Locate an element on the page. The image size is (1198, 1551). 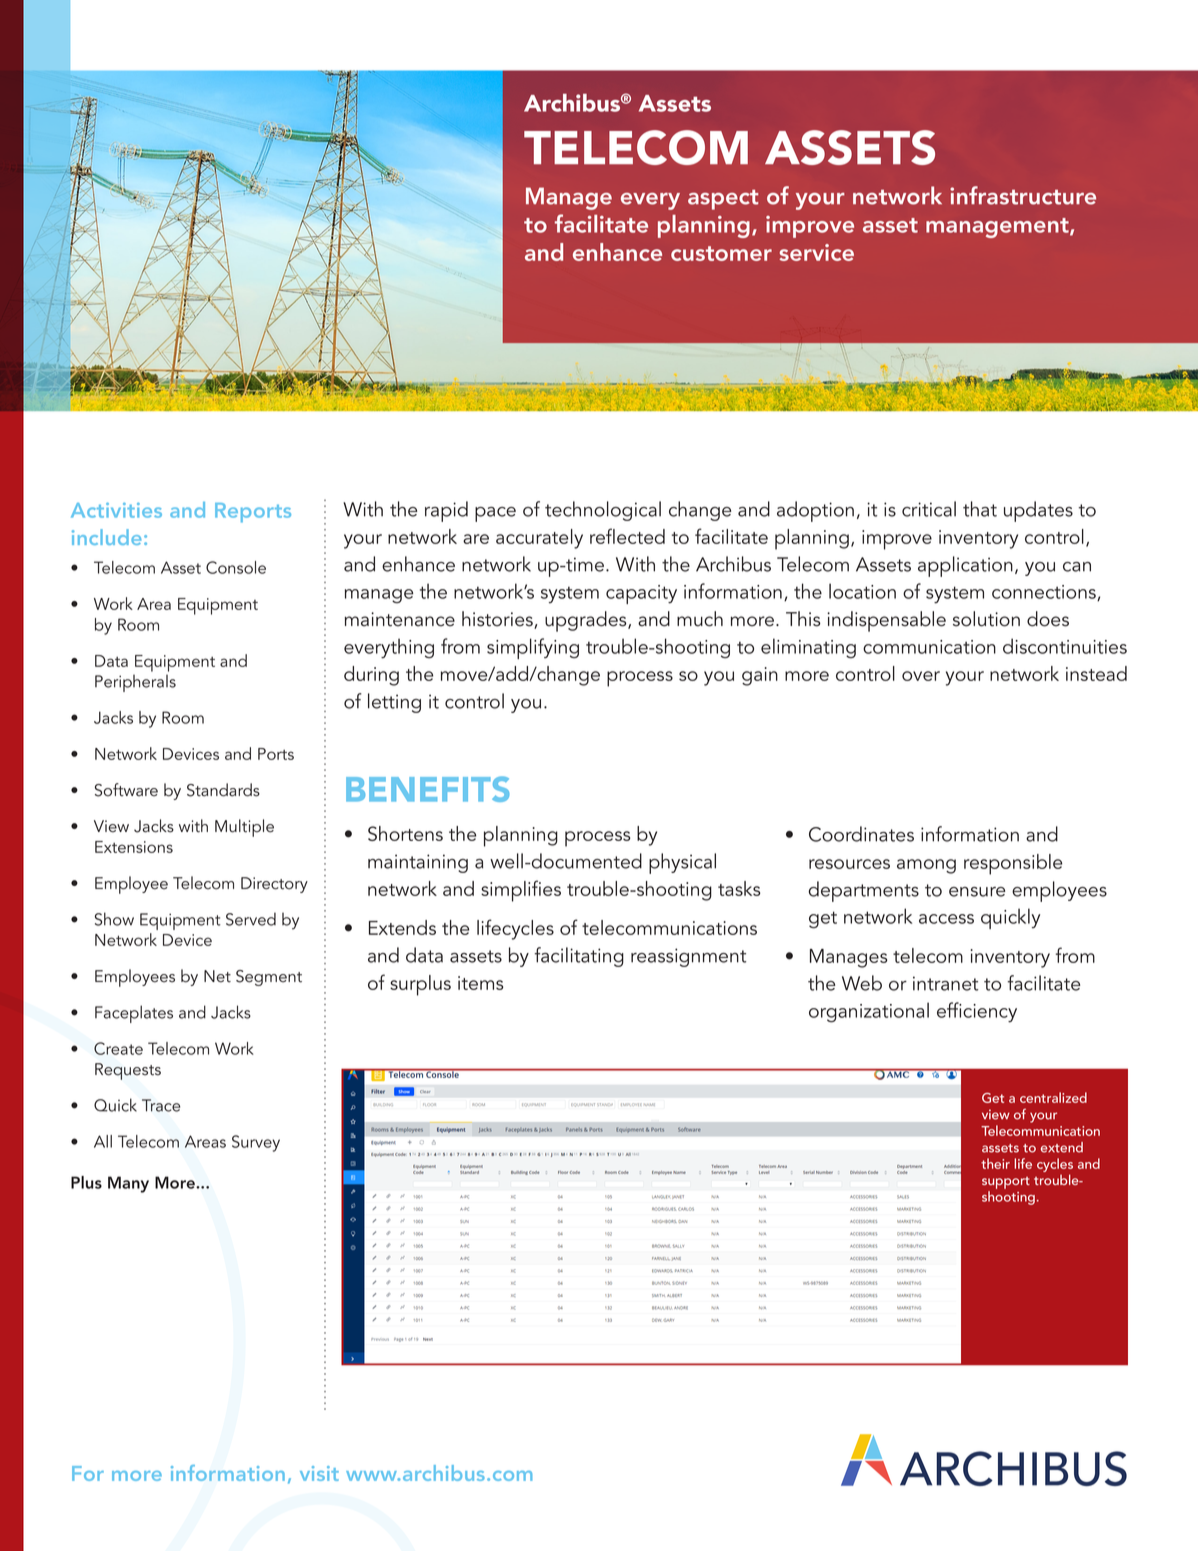
their is located at coordinates (995, 1163).
